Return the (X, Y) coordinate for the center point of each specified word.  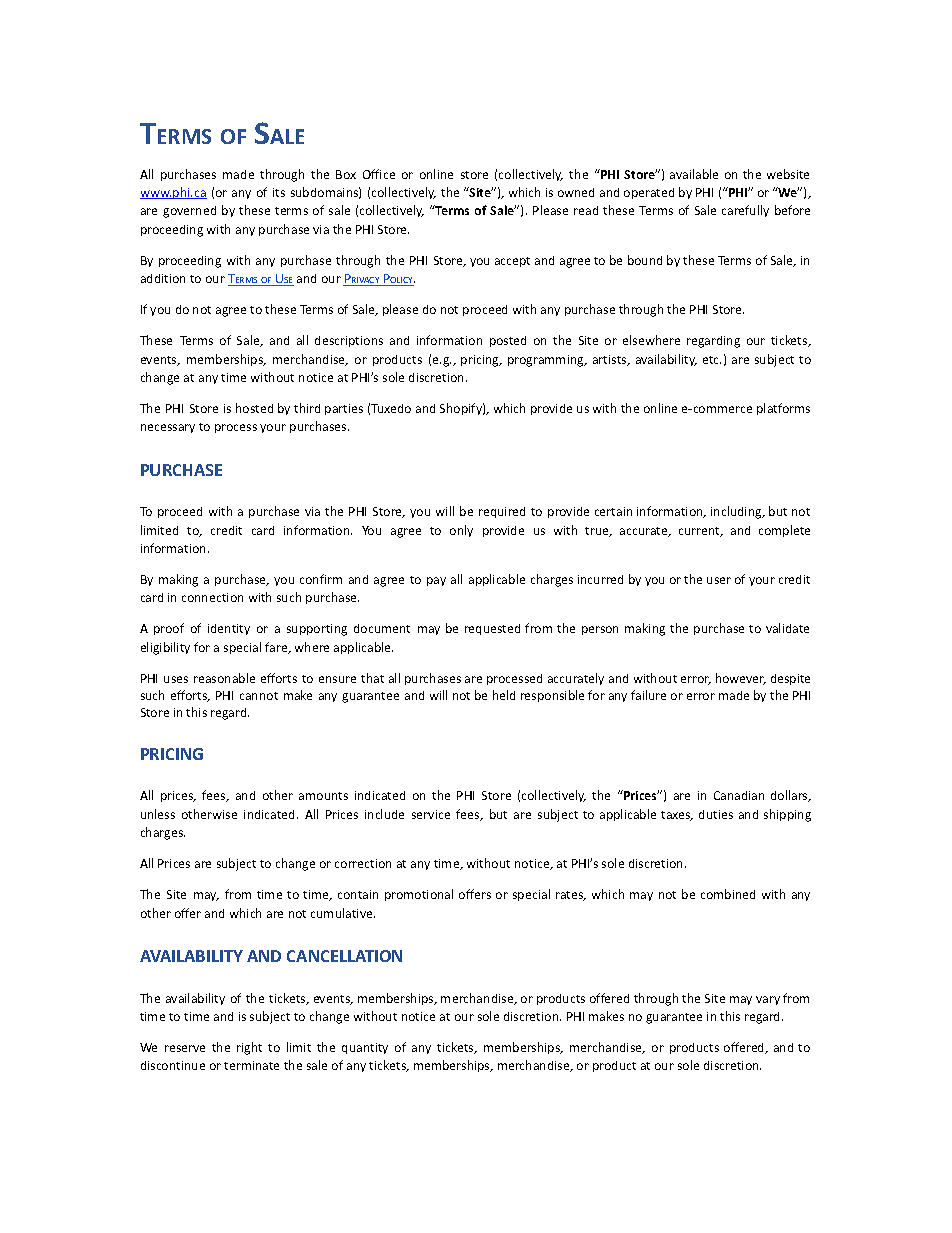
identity (229, 629)
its (279, 192)
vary (768, 1000)
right (249, 1048)
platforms (783, 409)
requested (492, 629)
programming (547, 361)
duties (716, 814)
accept (512, 262)
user (719, 580)
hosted (254, 408)
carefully (745, 211)
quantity (365, 1048)
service (431, 814)
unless (158, 814)
